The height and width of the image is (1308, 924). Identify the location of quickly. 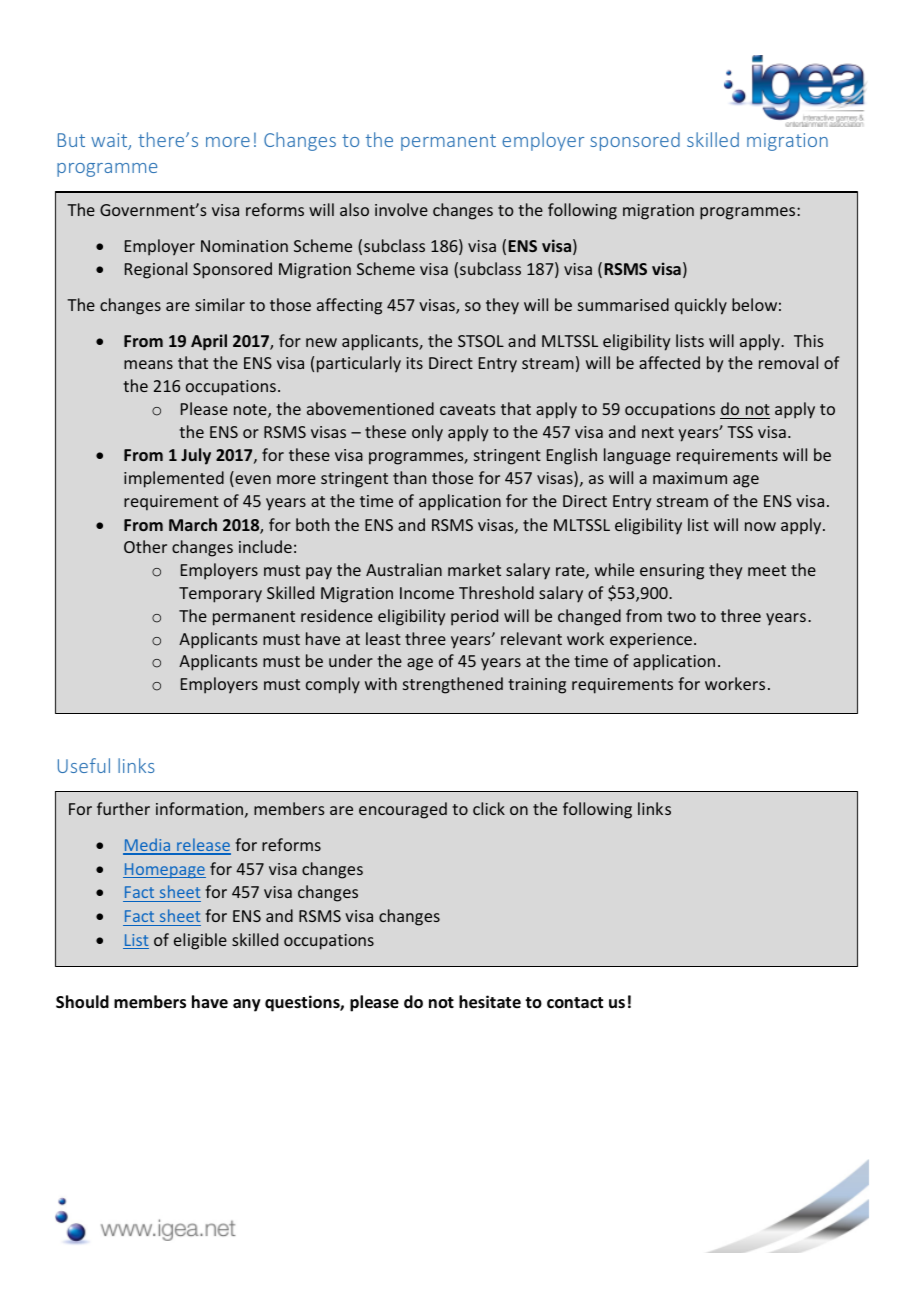
(701, 306).
